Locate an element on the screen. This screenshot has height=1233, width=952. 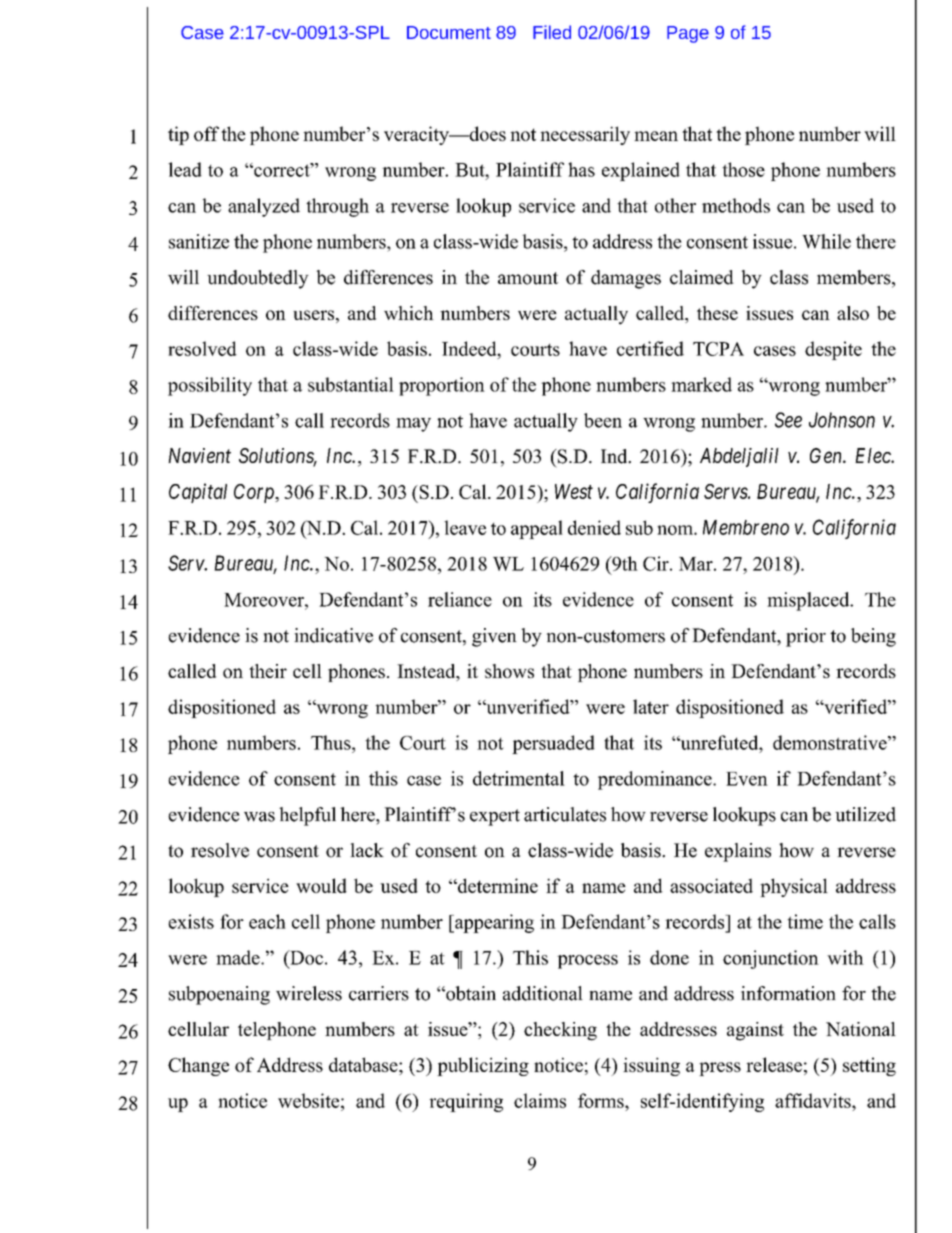
off is located at coordinates (206, 133).
